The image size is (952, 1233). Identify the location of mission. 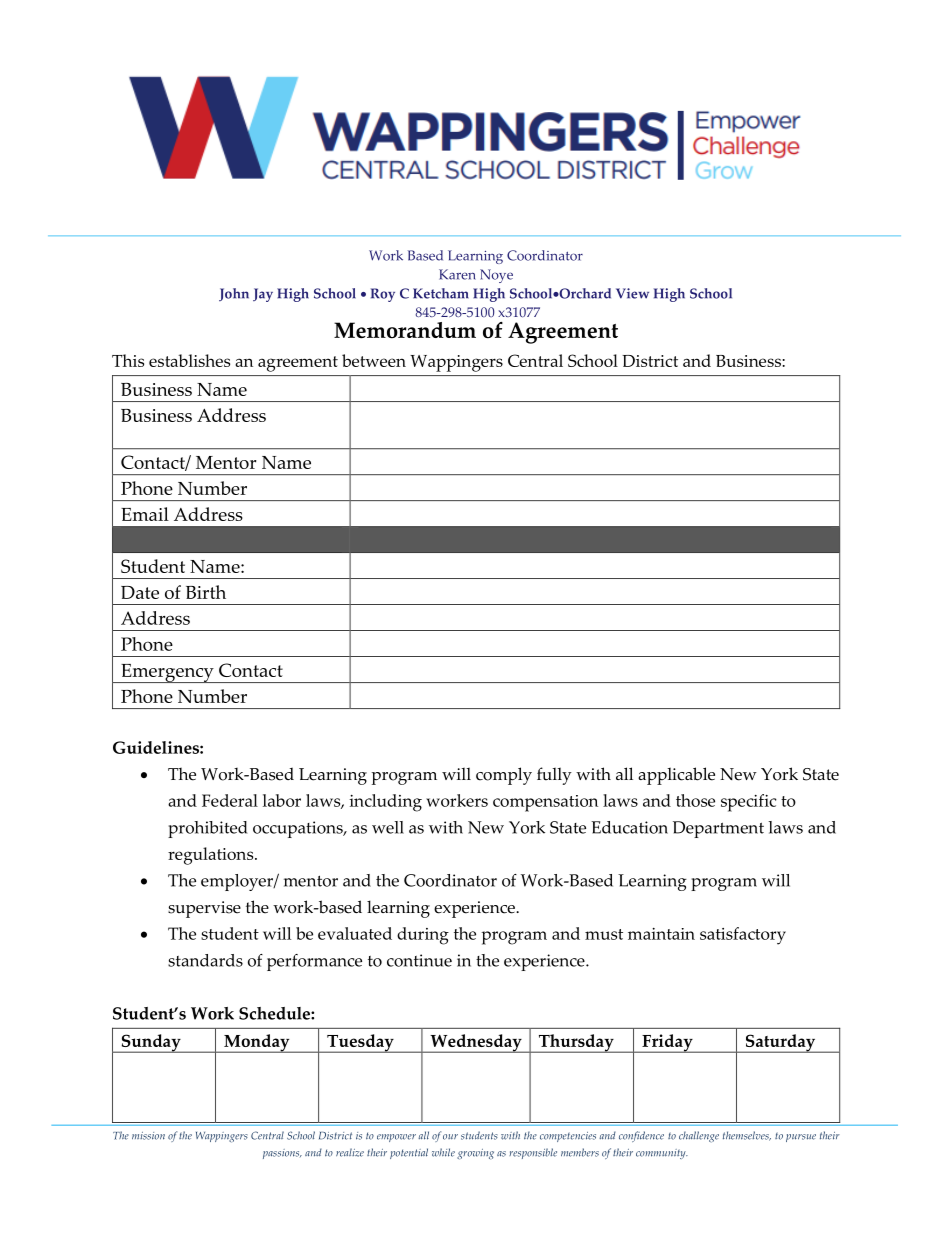
(148, 1136).
